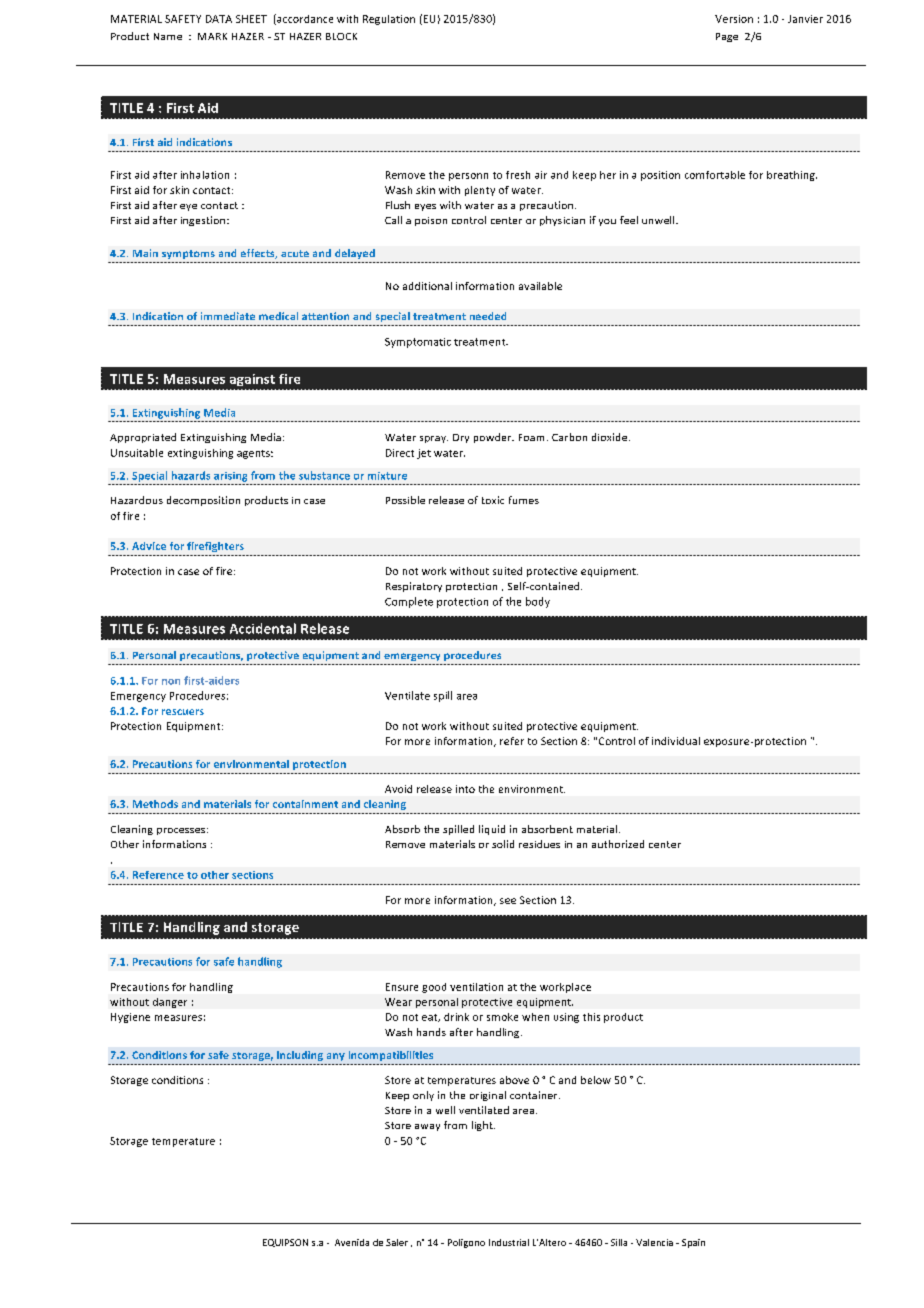  I want to click on individual, so click(676, 741).
